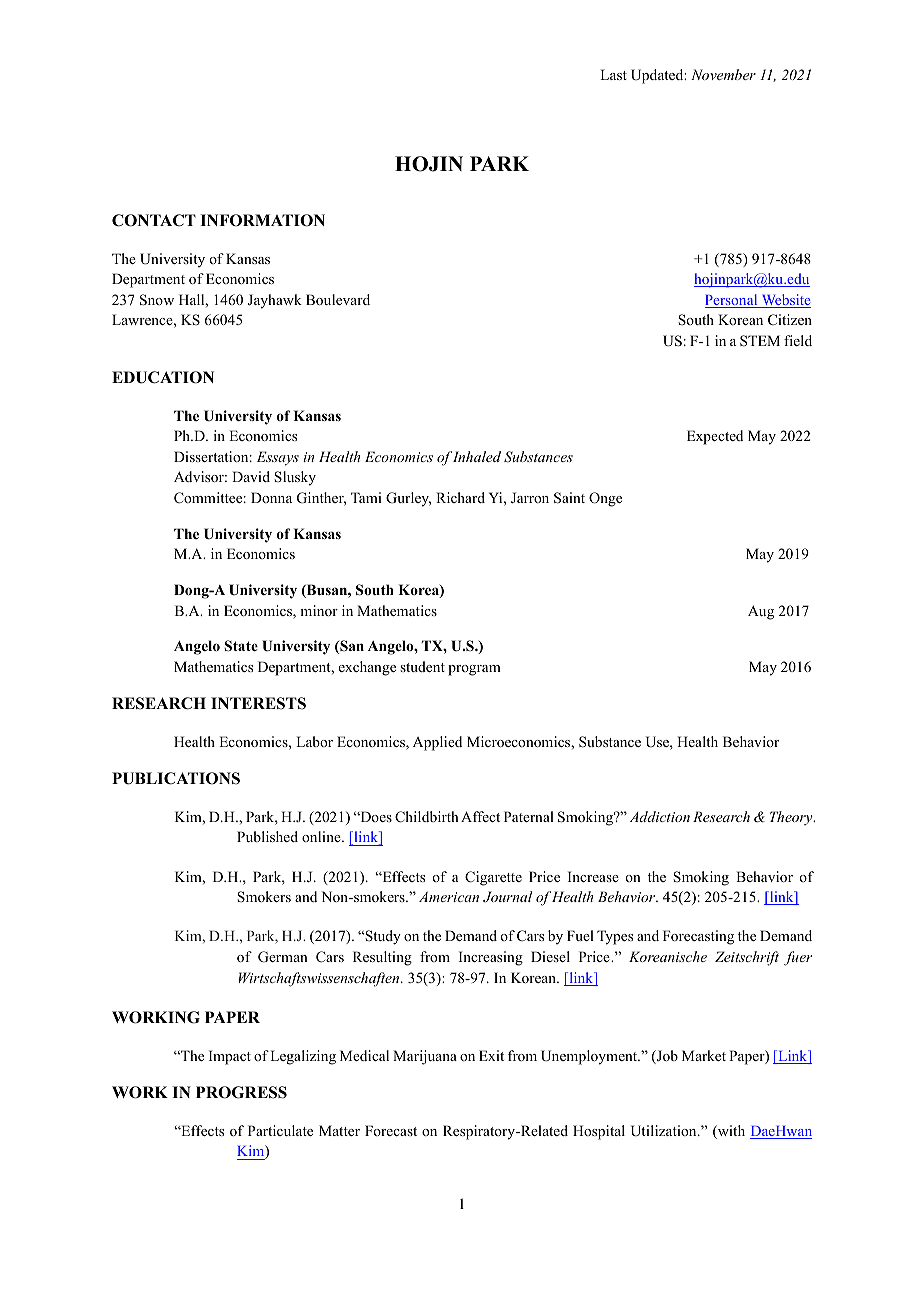 The height and width of the screenshot is (1308, 924). What do you see at coordinates (704, 1055) in the screenshot?
I see `Market` at bounding box center [704, 1055].
